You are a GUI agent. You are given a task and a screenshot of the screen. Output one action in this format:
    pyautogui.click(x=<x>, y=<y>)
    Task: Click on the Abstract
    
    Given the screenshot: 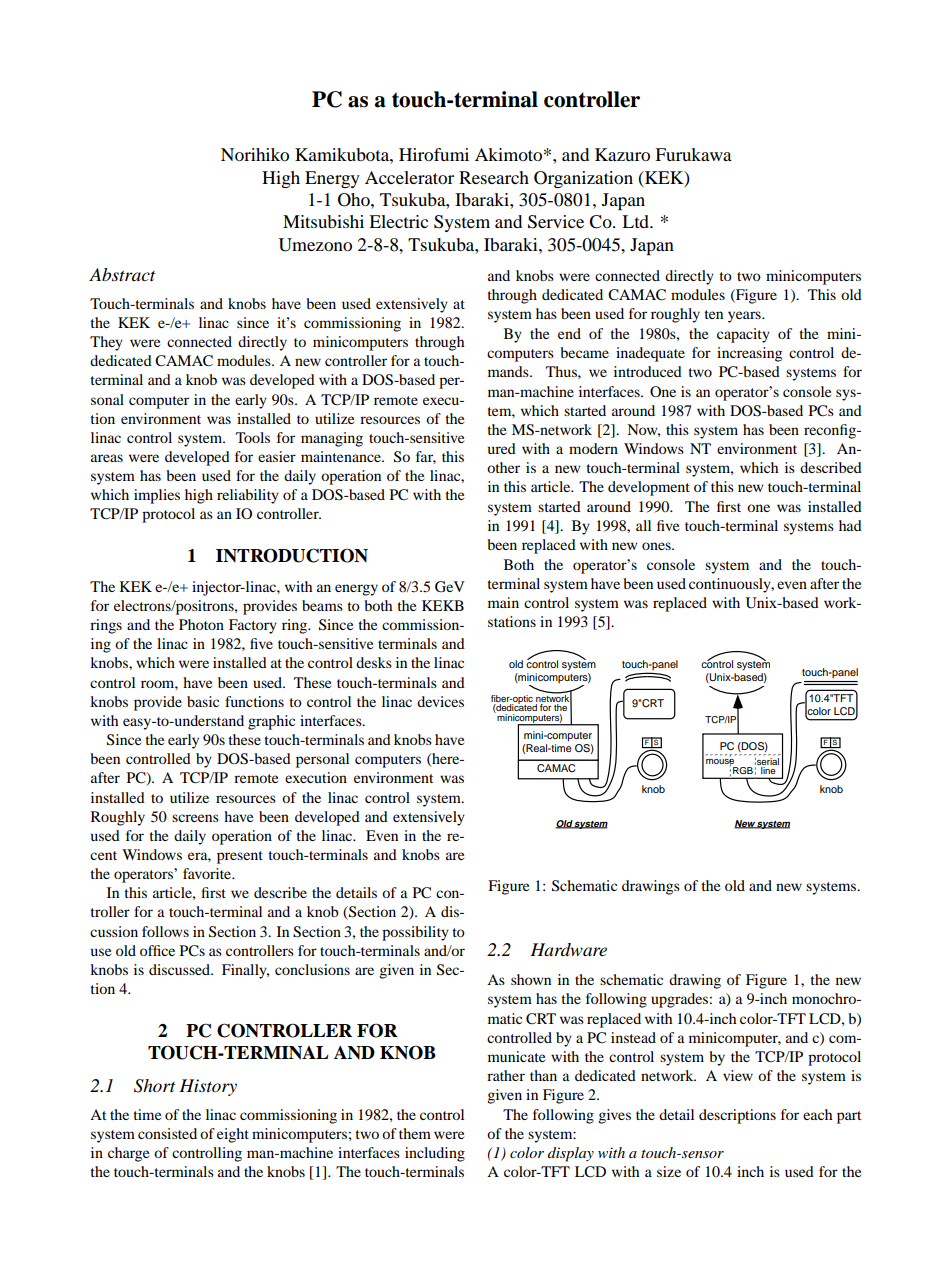 What is the action you would take?
    pyautogui.click(x=122, y=274)
